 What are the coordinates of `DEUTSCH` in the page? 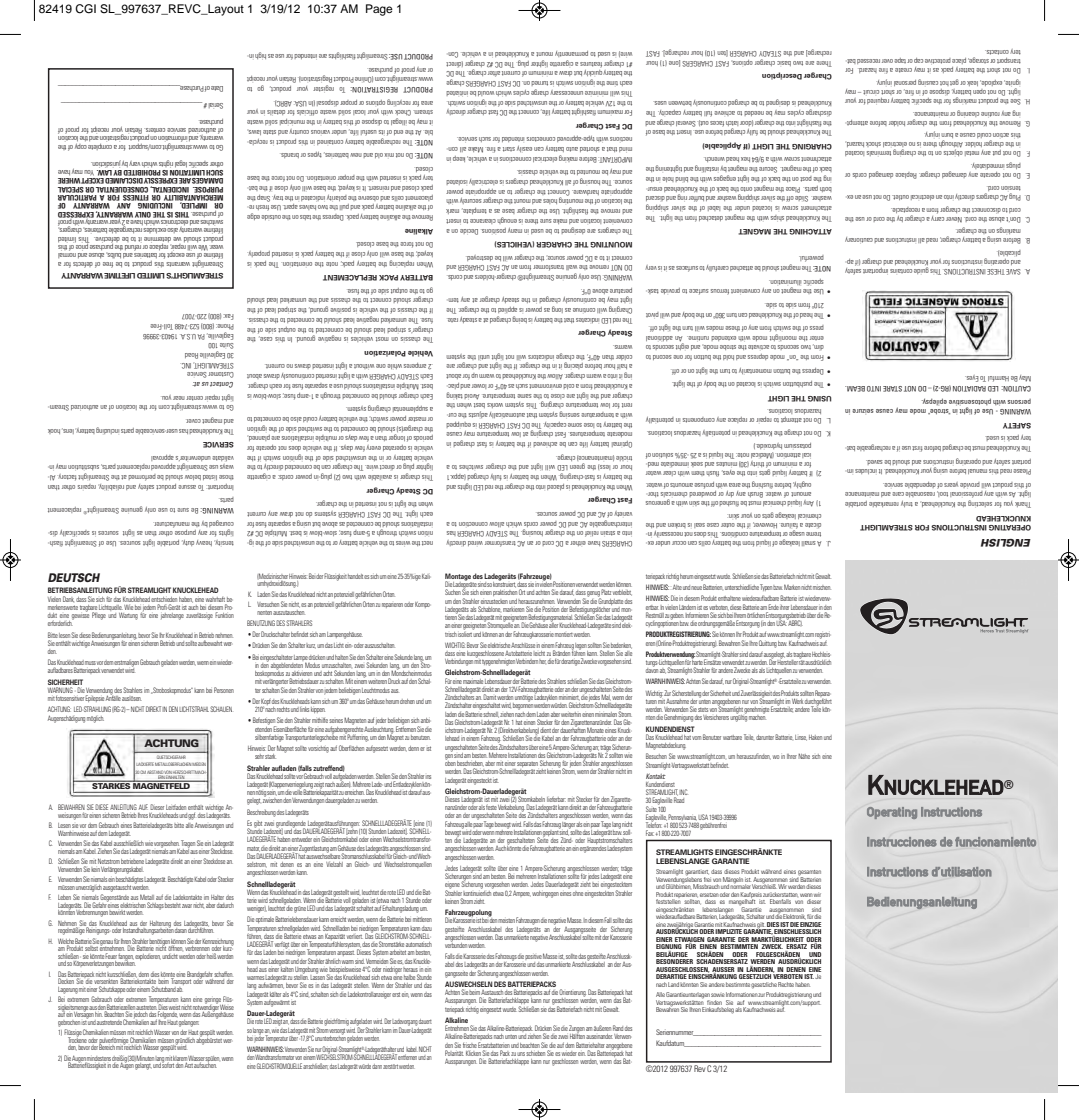 It's located at (74, 577).
